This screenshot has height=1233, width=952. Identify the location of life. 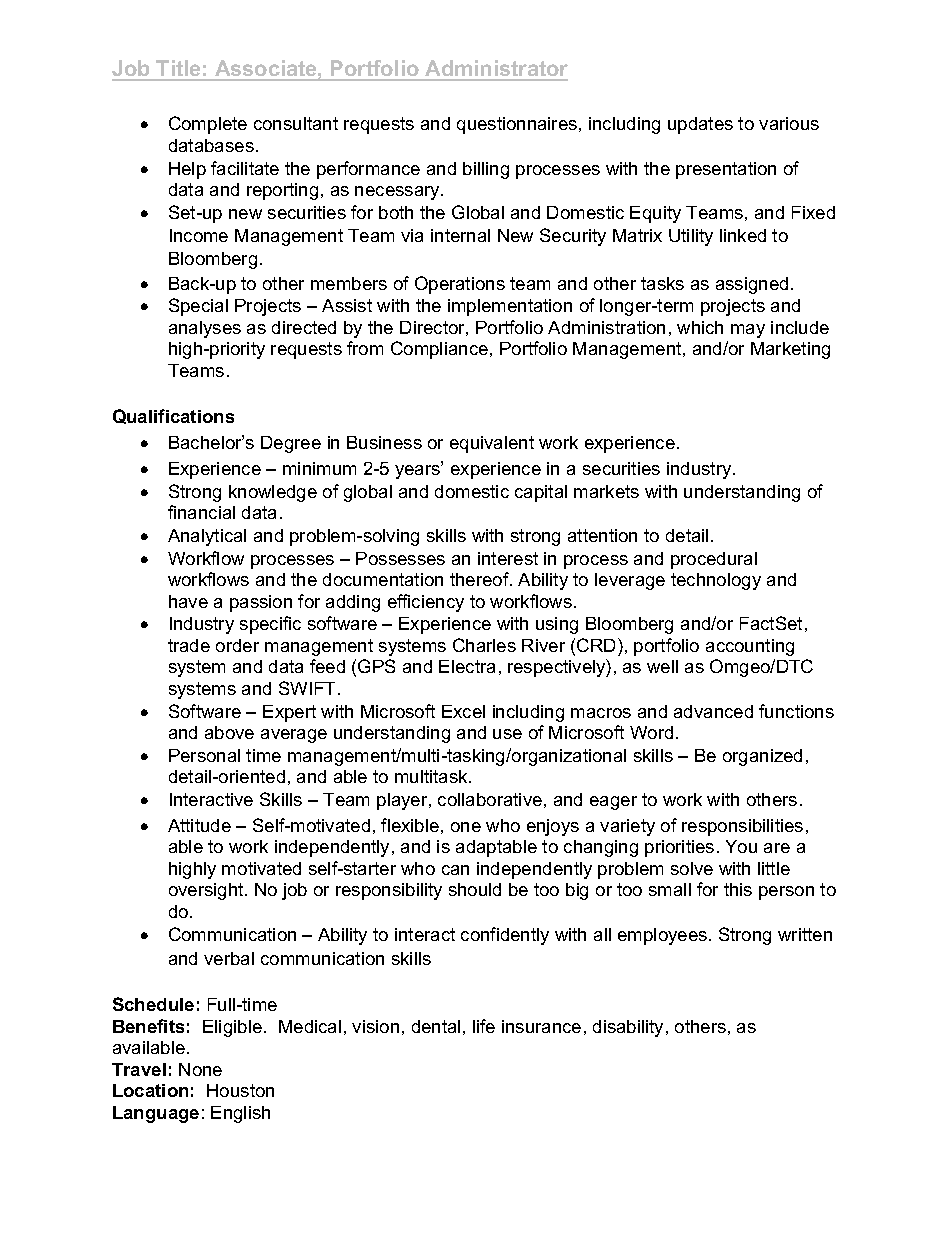
(484, 1026).
